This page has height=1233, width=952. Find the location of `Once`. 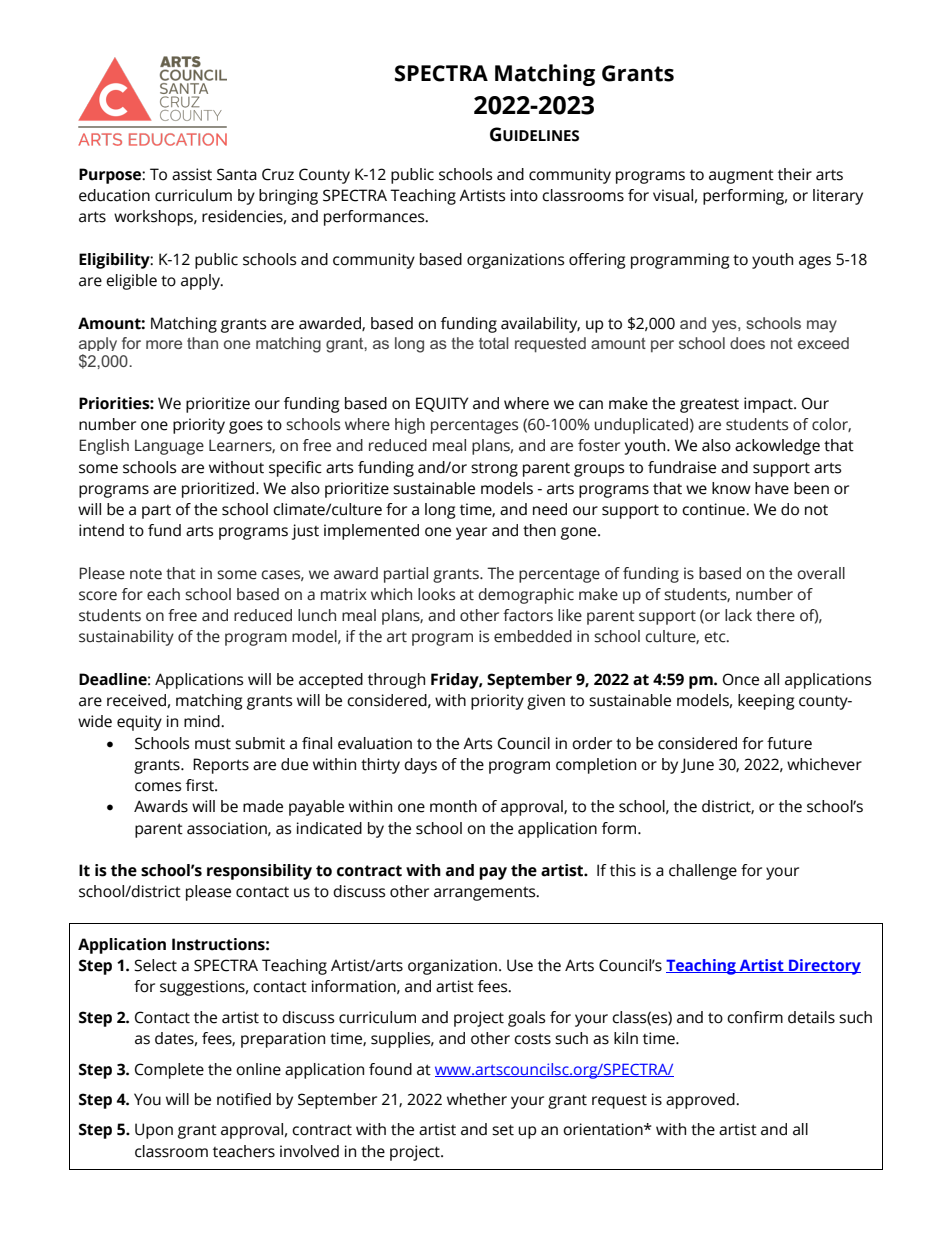

Once is located at coordinates (741, 679).
